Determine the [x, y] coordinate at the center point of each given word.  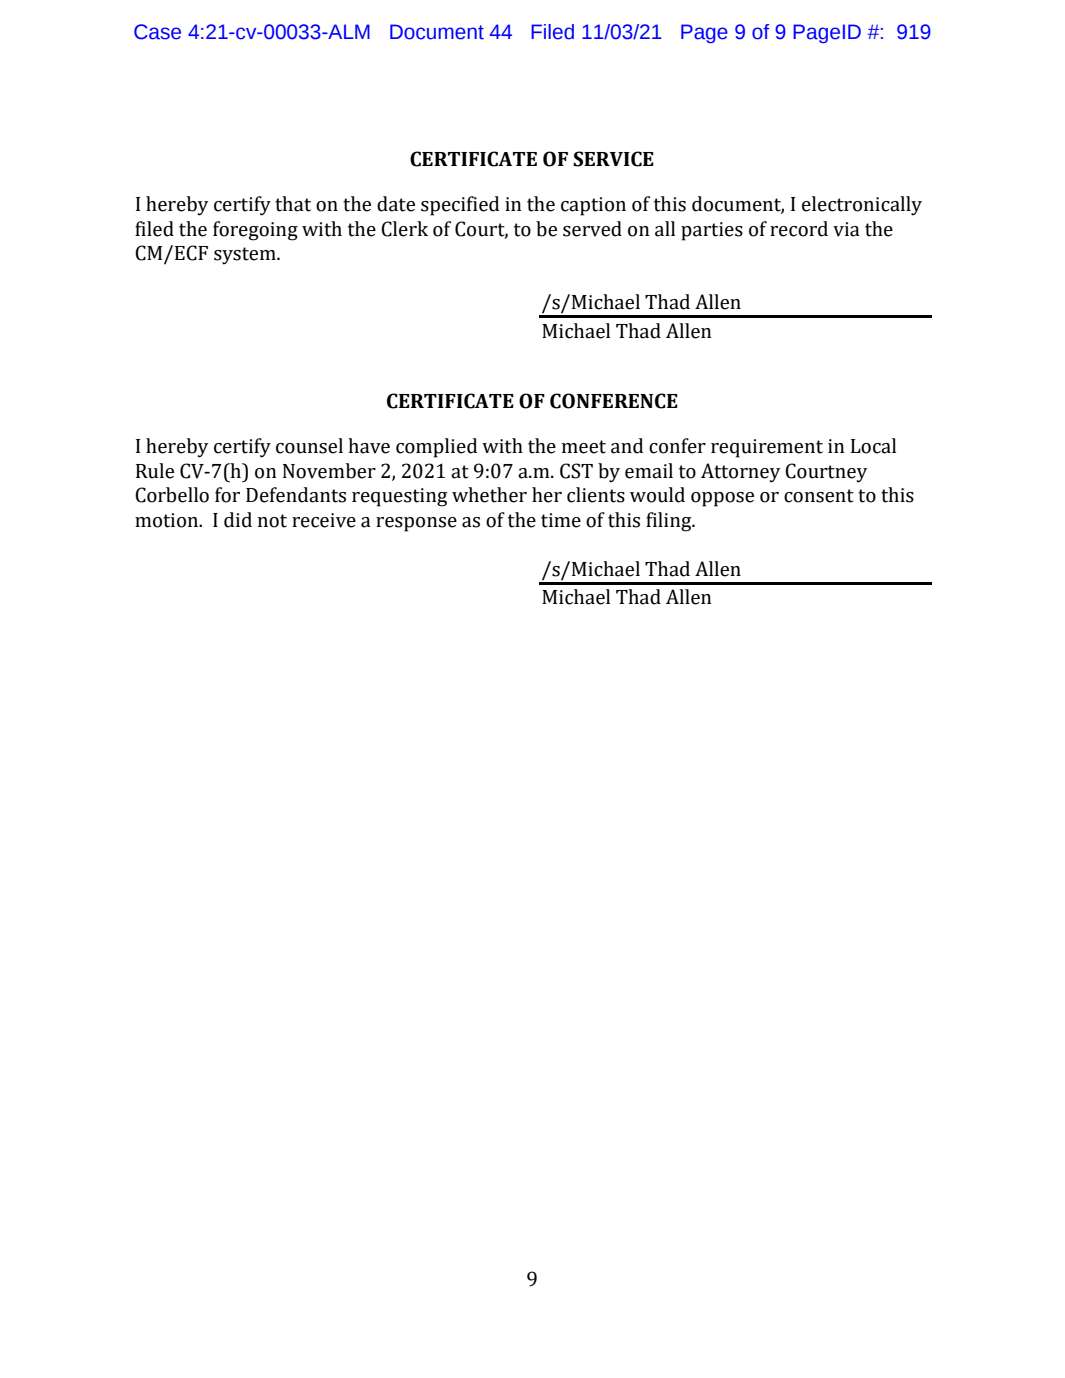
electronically [862, 206]
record [799, 229]
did [238, 520]
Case [157, 32]
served [592, 229]
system [246, 256]
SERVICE [613, 159]
